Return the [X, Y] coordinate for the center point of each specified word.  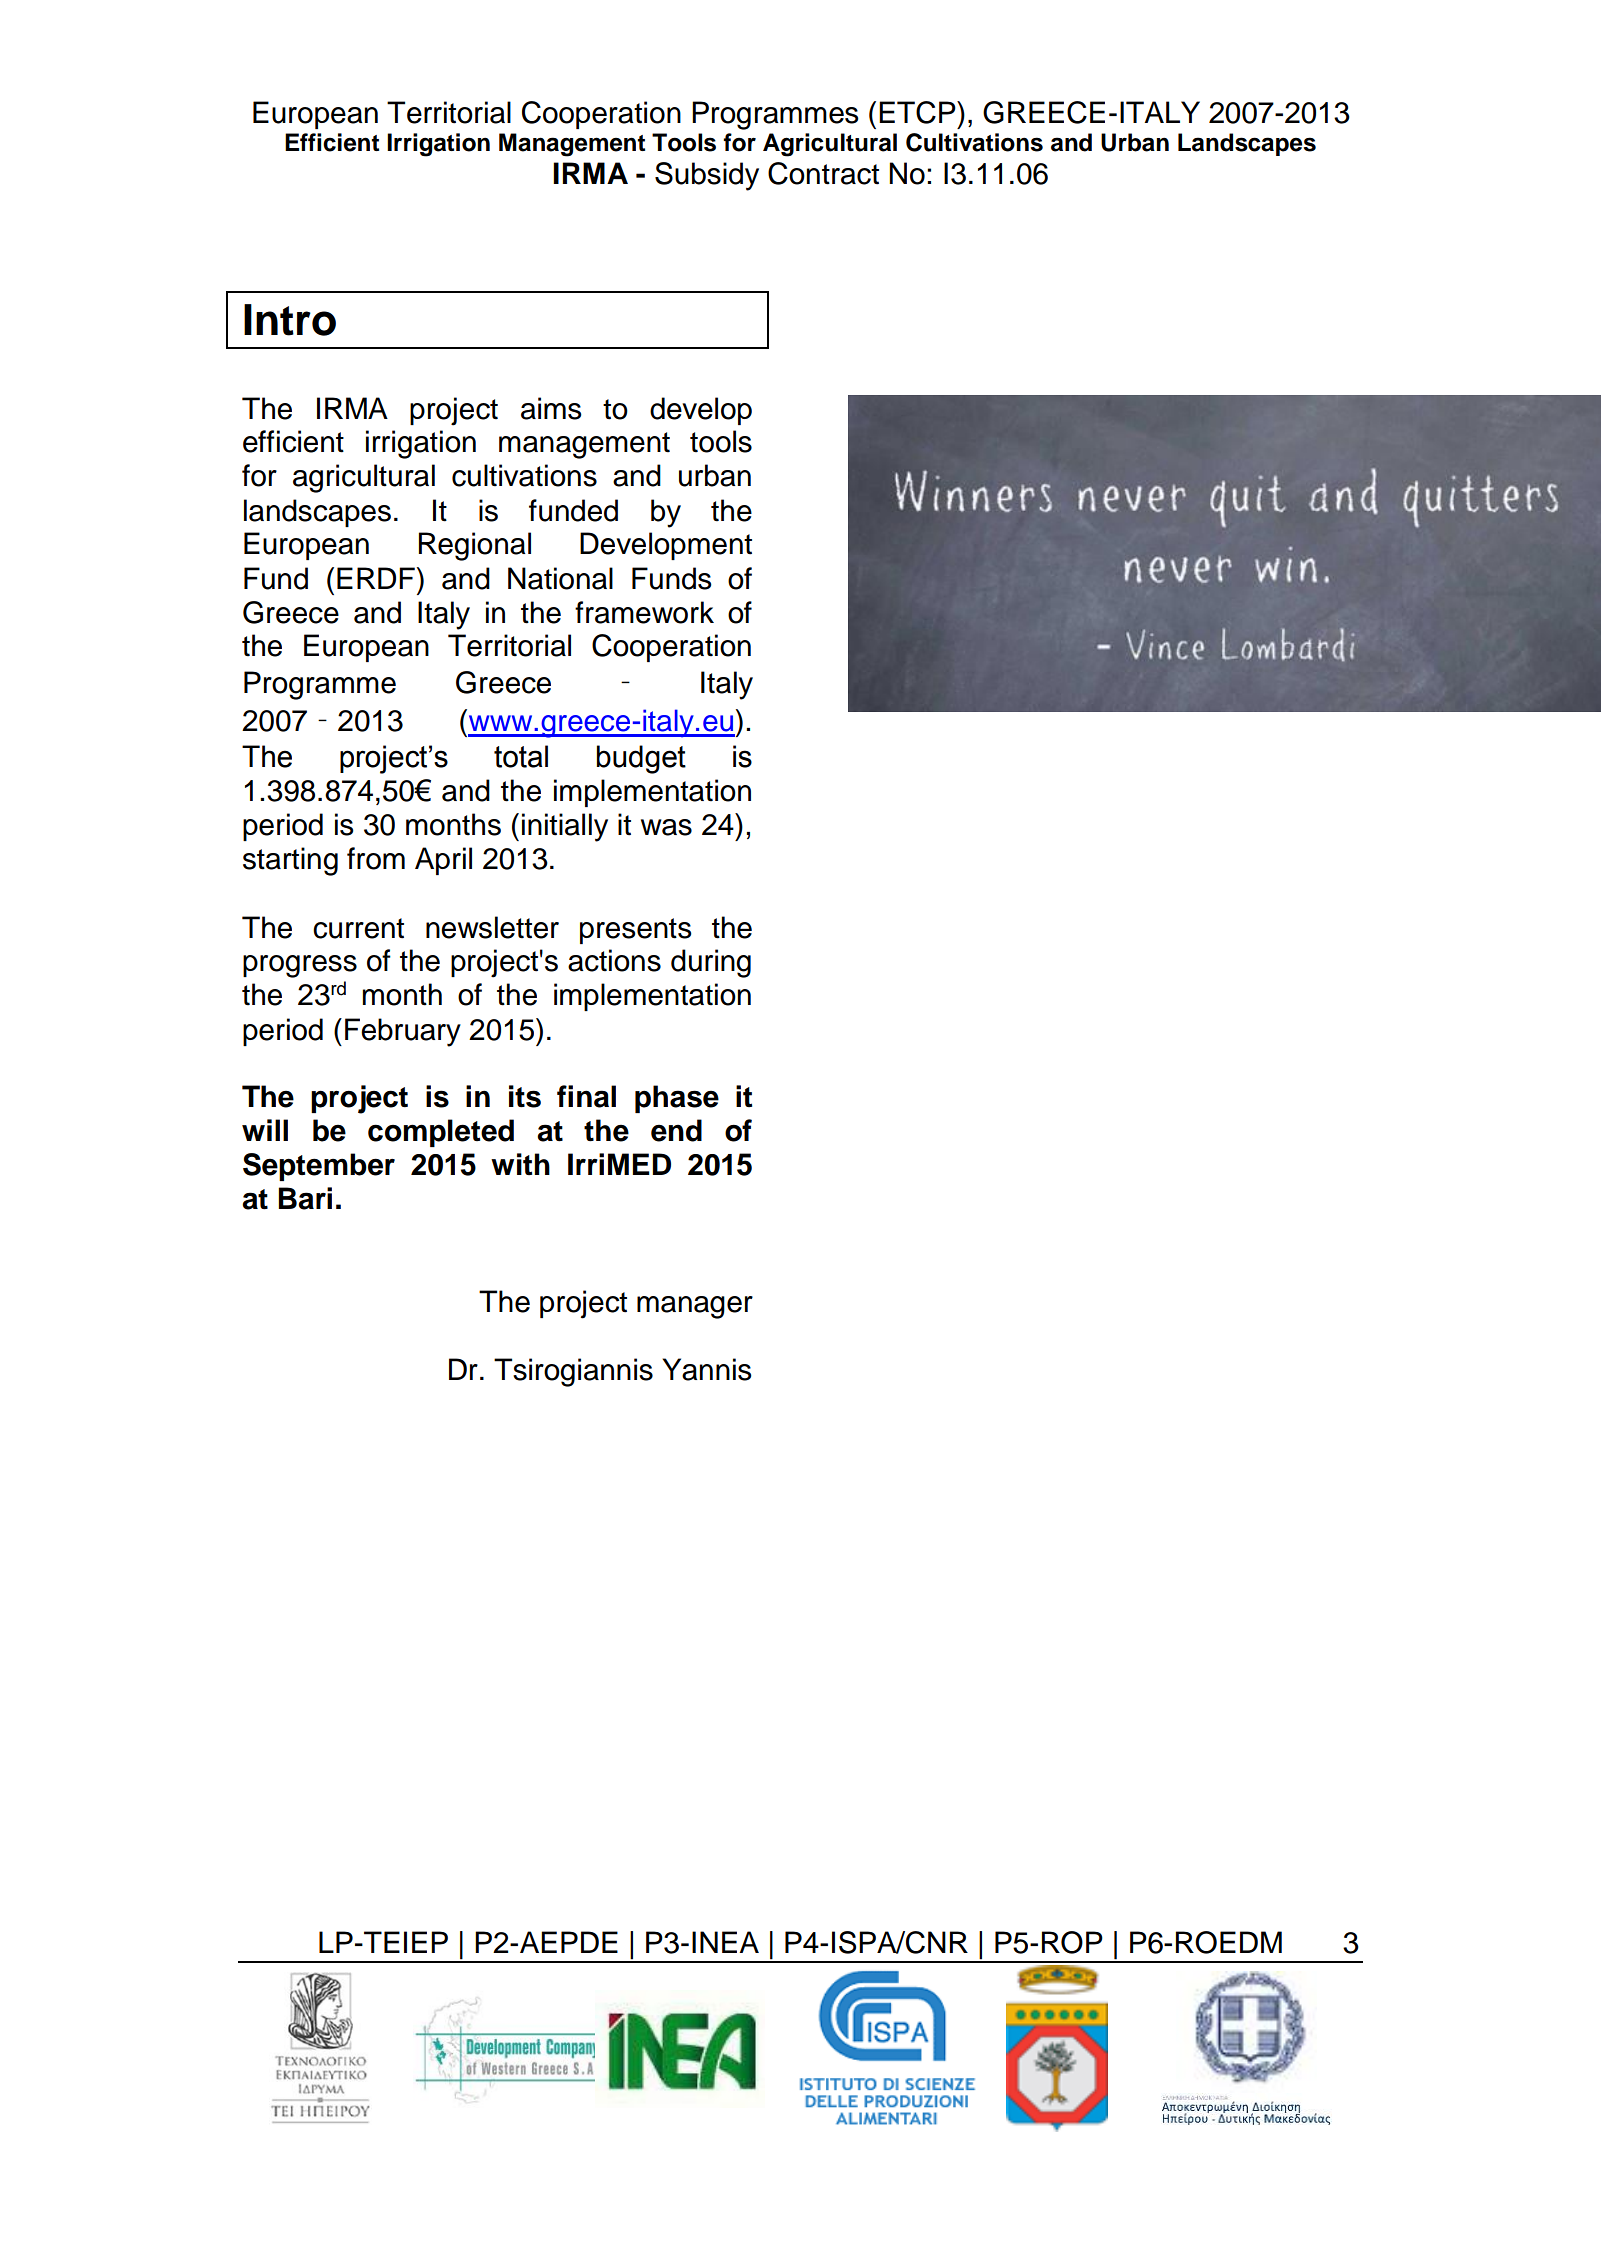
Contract [823, 173]
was [666, 827]
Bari [305, 1198]
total [521, 756]
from [376, 858]
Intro [290, 320]
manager [695, 1307]
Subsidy [707, 176]
